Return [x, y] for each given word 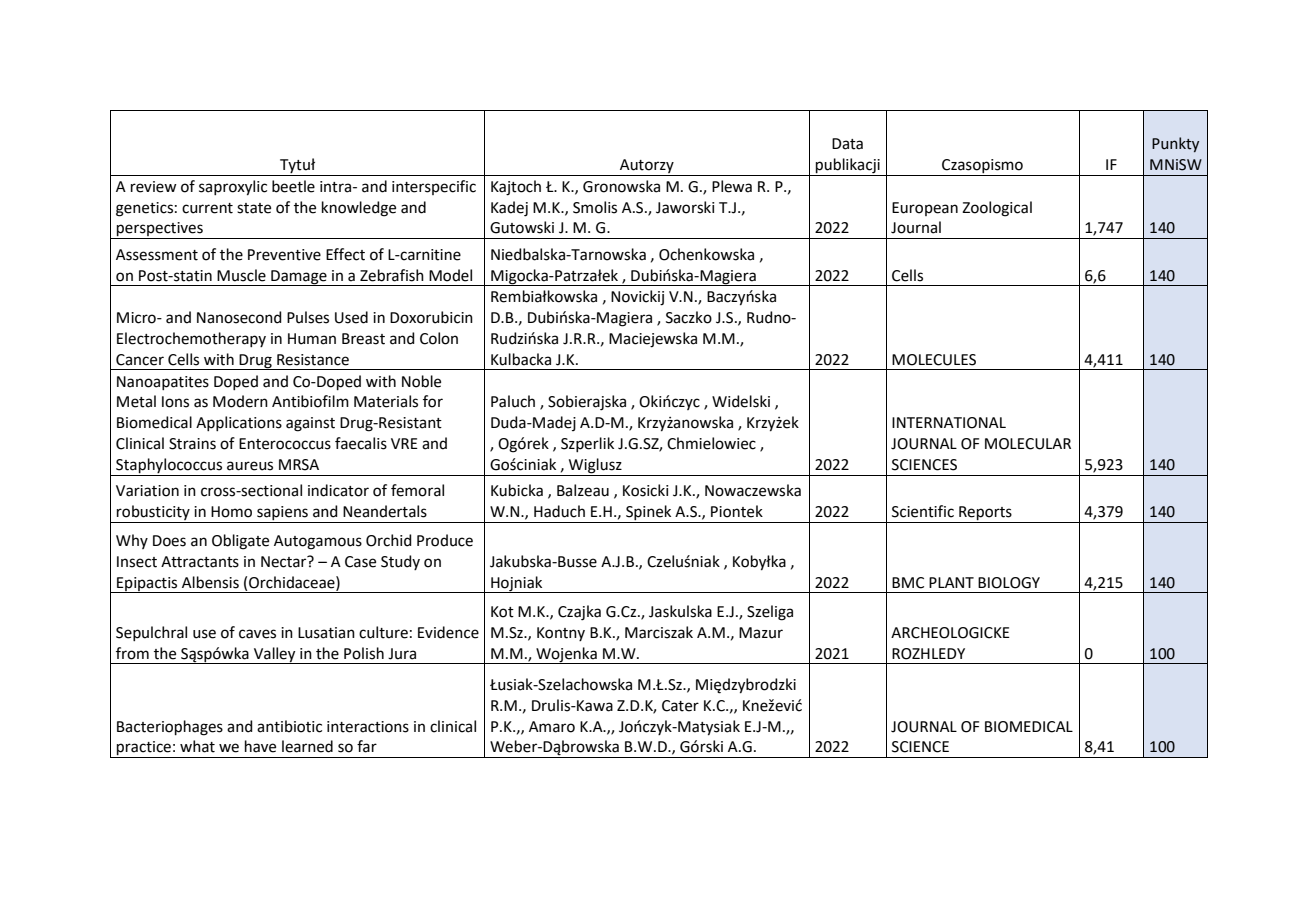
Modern [240, 401]
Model [450, 275]
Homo [231, 512]
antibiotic [289, 726]
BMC [908, 583]
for [433, 401]
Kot [502, 612]
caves [257, 634]
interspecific [434, 187]
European [925, 209]
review [154, 187]
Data [847, 144]
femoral [417, 490]
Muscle [241, 275]
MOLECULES [934, 360]
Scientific [923, 511]
